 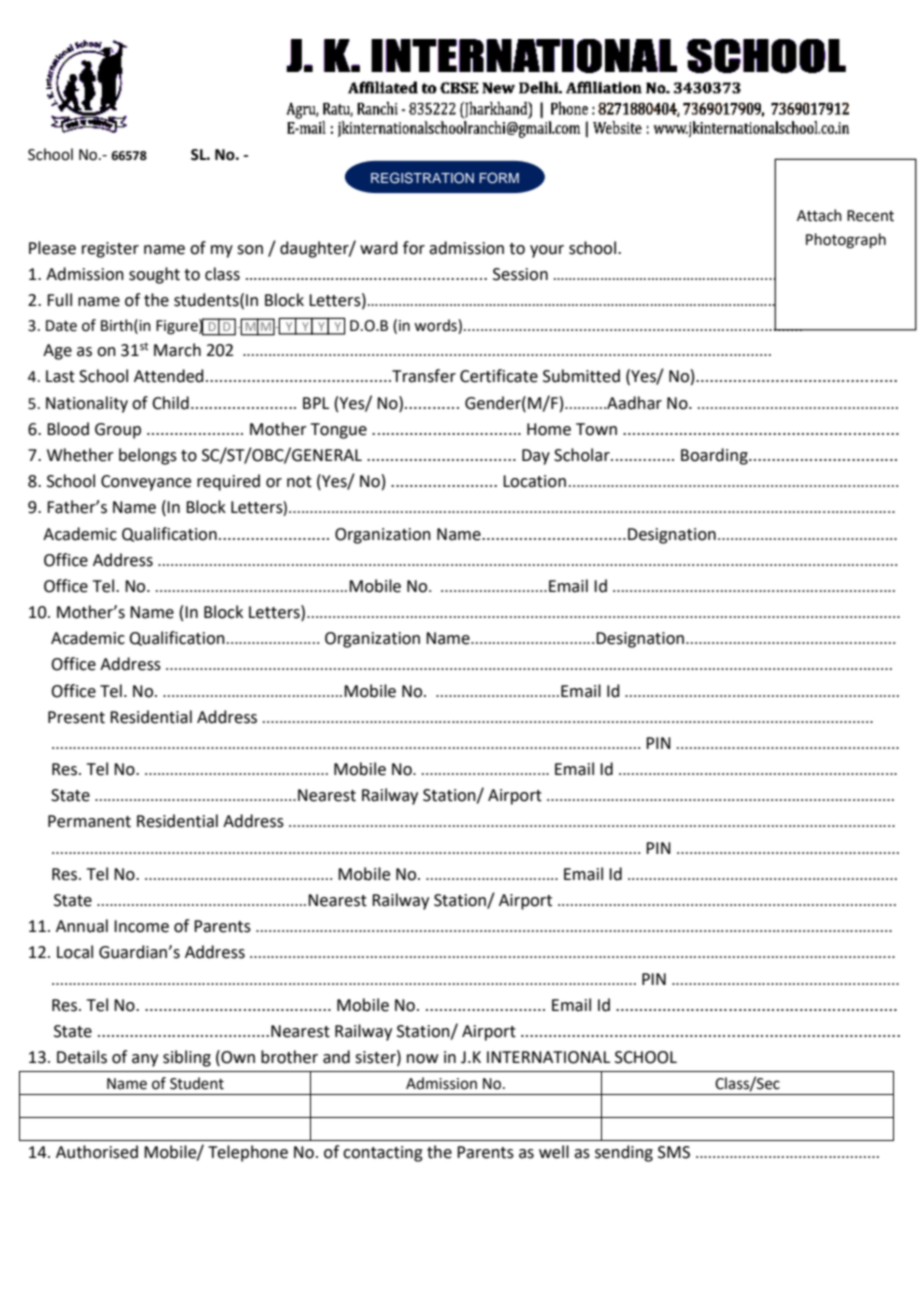 What do you see at coordinates (499, 178) in the image?
I see `FORM` at bounding box center [499, 178].
